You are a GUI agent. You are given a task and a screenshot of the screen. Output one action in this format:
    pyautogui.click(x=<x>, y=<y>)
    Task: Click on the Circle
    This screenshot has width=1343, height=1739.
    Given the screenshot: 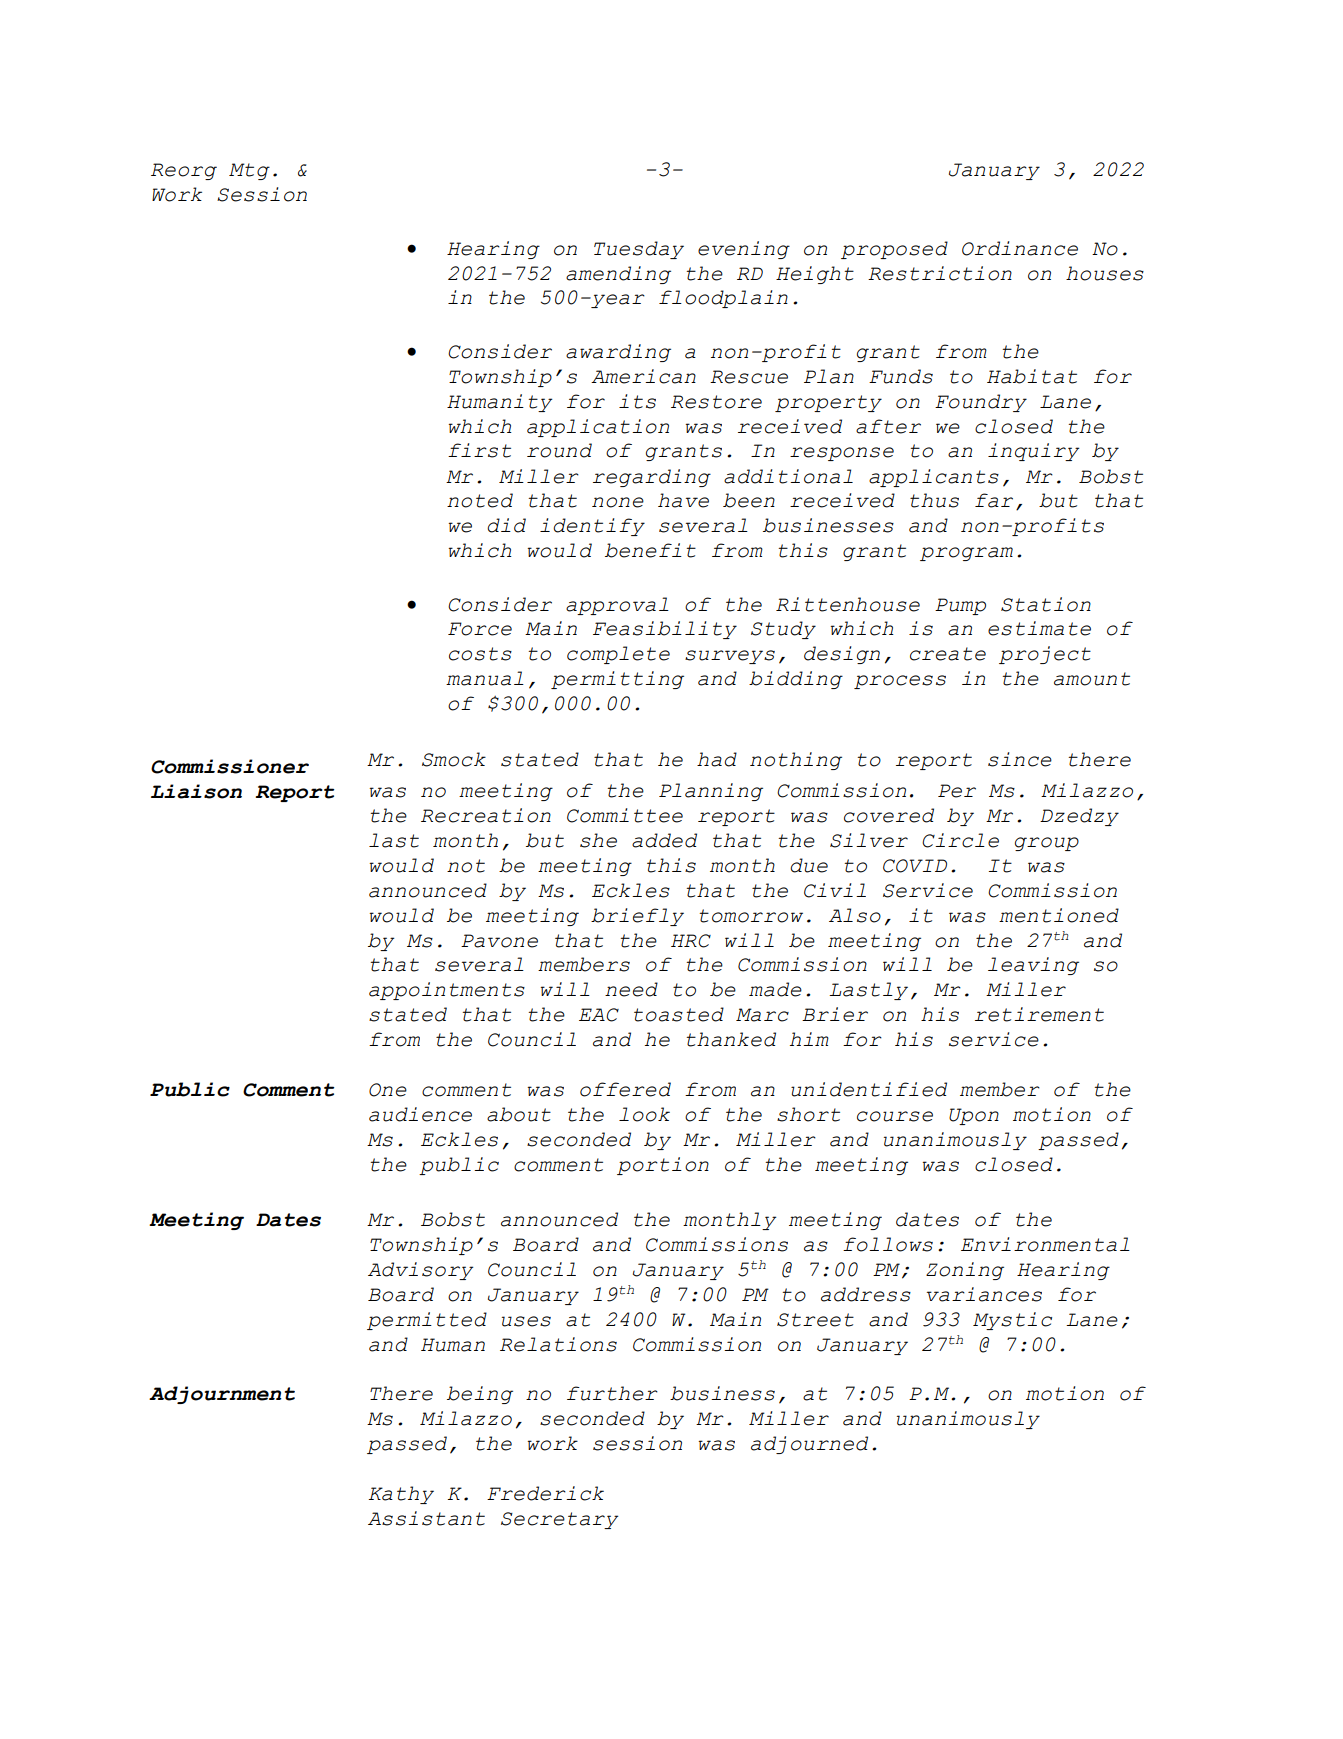 What is the action you would take?
    pyautogui.click(x=960, y=840)
